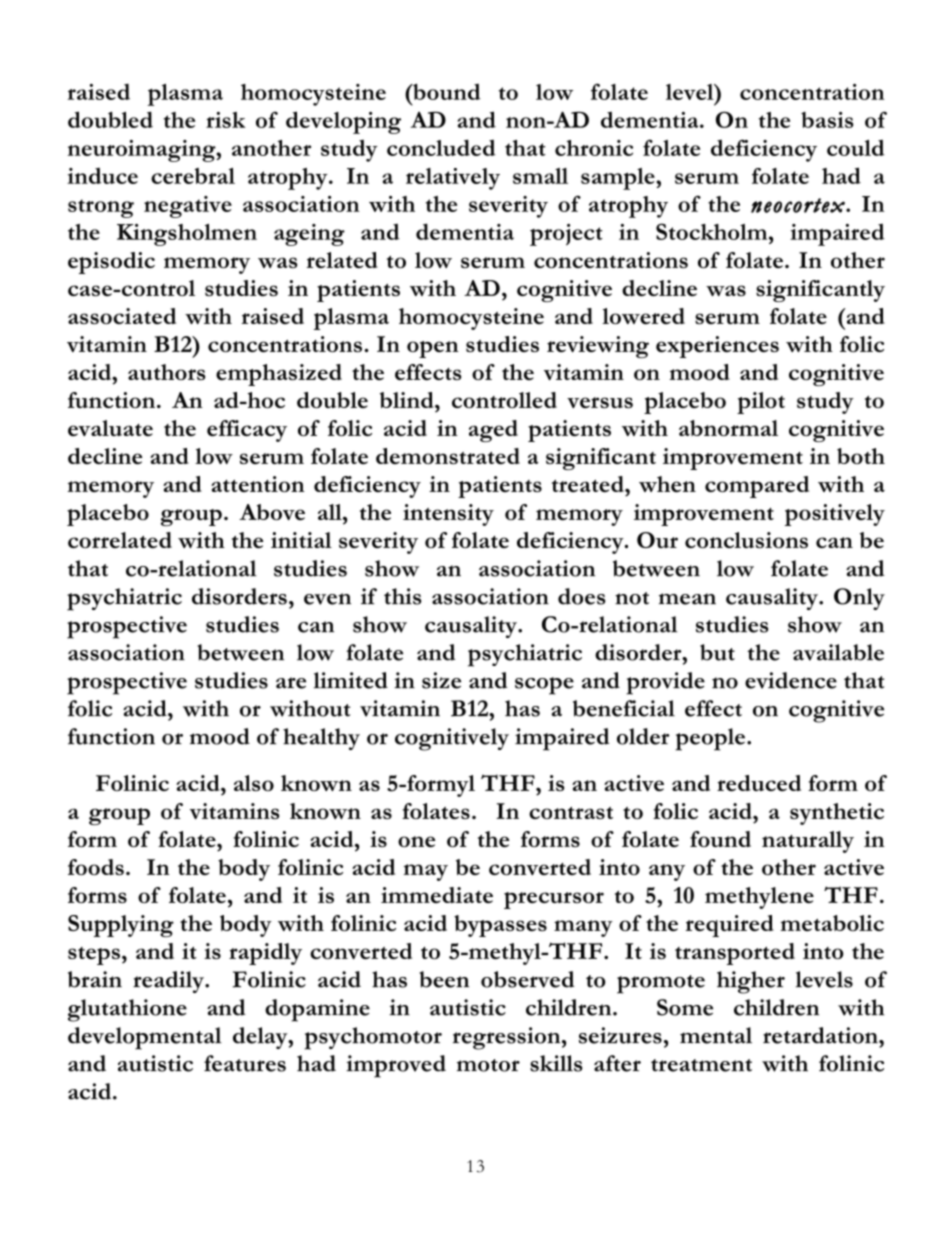 The image size is (952, 1233). I want to click on retardation, so click(821, 1035).
